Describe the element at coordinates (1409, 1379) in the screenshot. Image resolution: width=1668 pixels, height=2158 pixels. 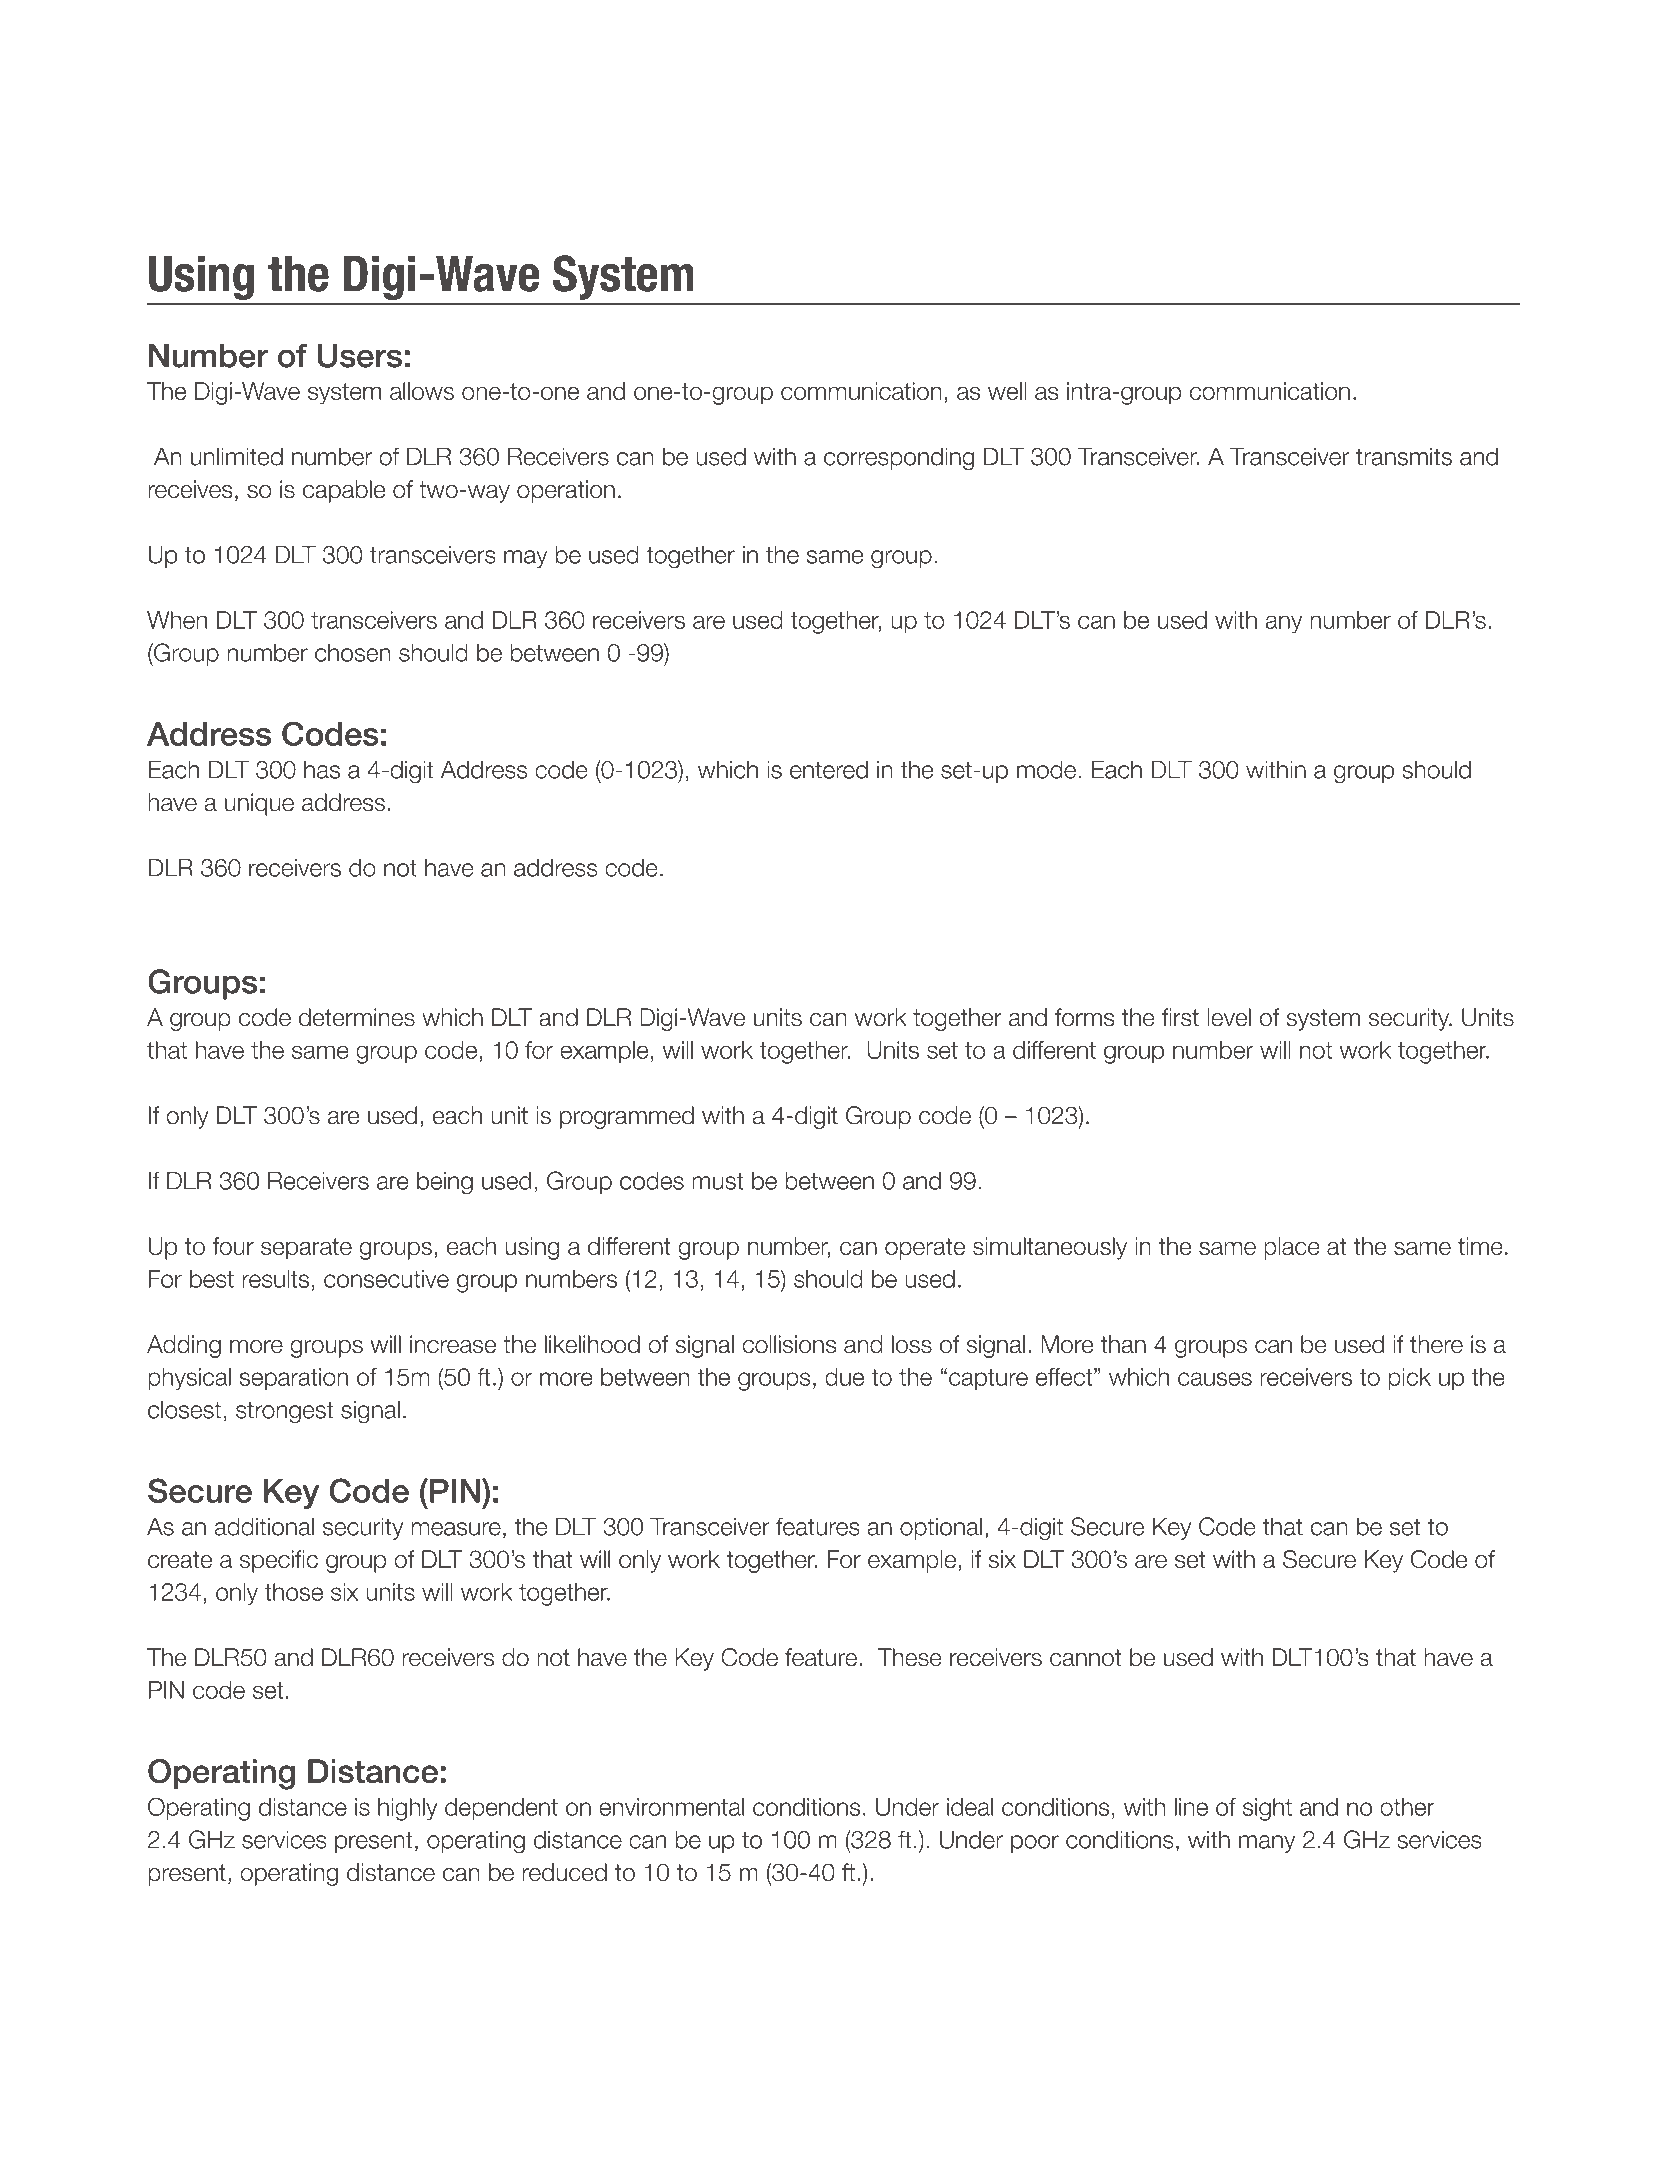
I see `pick` at that location.
